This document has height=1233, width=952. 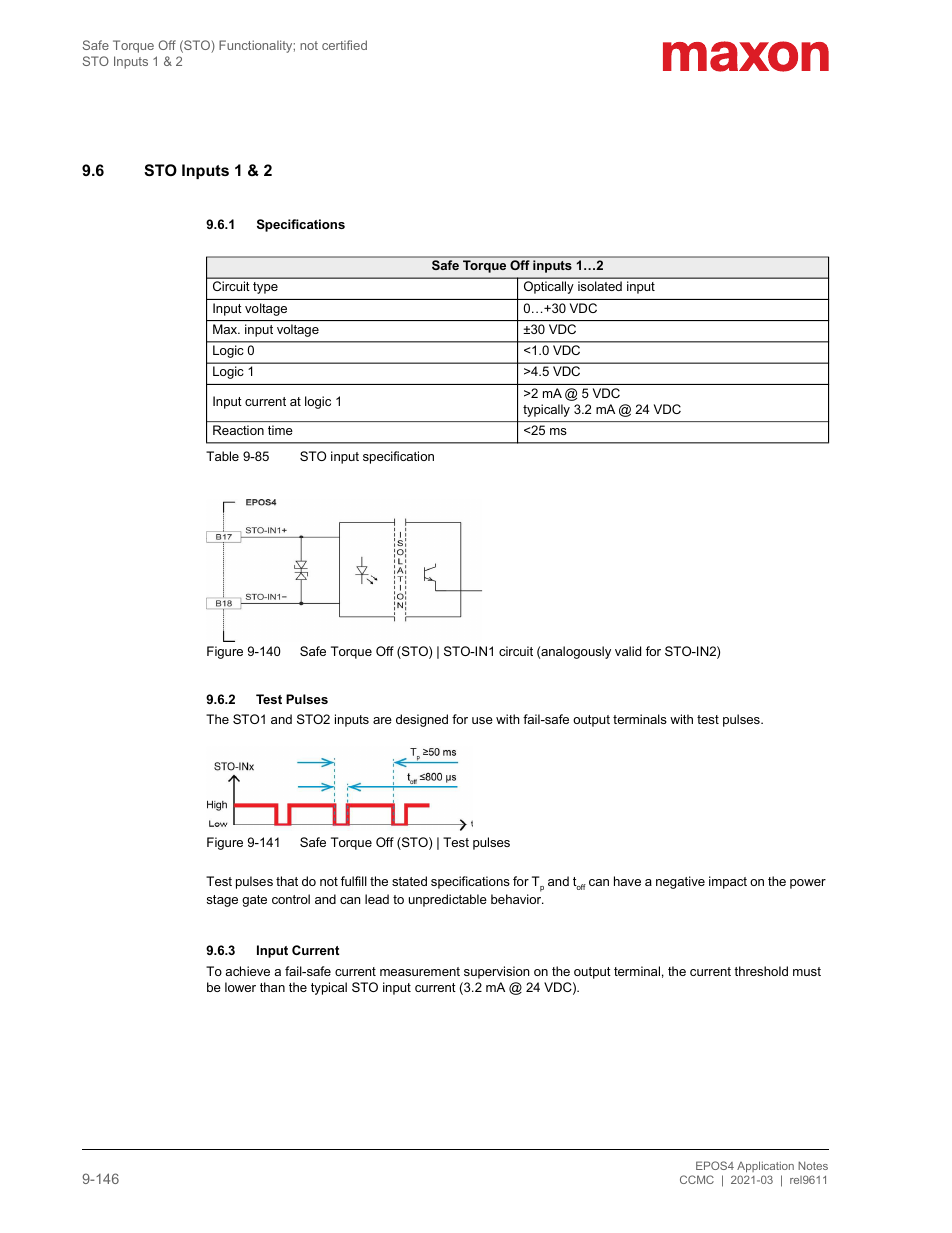 I want to click on than, so click(x=272, y=987).
